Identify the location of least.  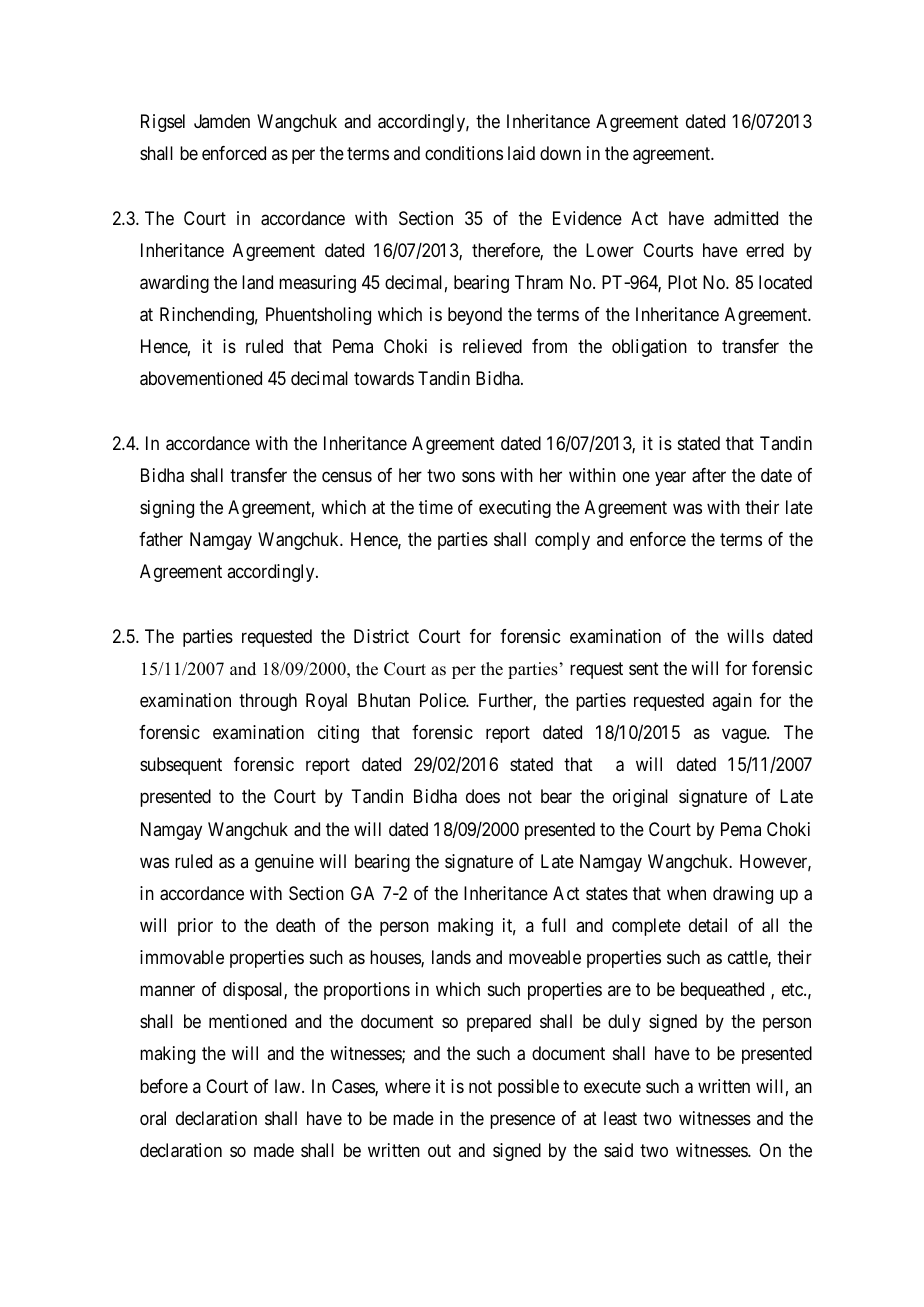
(620, 1118).
